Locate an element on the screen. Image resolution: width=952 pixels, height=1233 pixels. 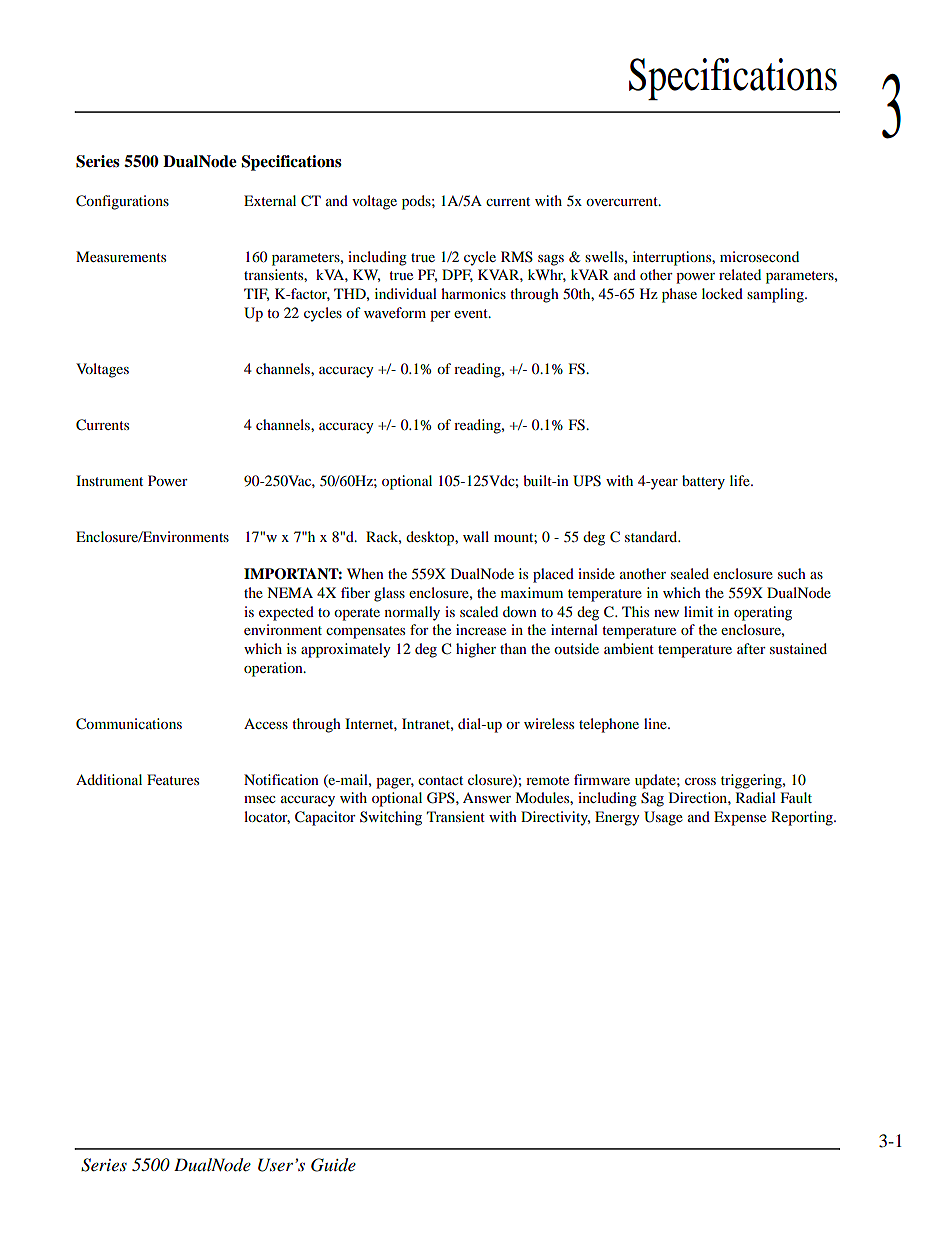
Expense is located at coordinates (740, 818).
